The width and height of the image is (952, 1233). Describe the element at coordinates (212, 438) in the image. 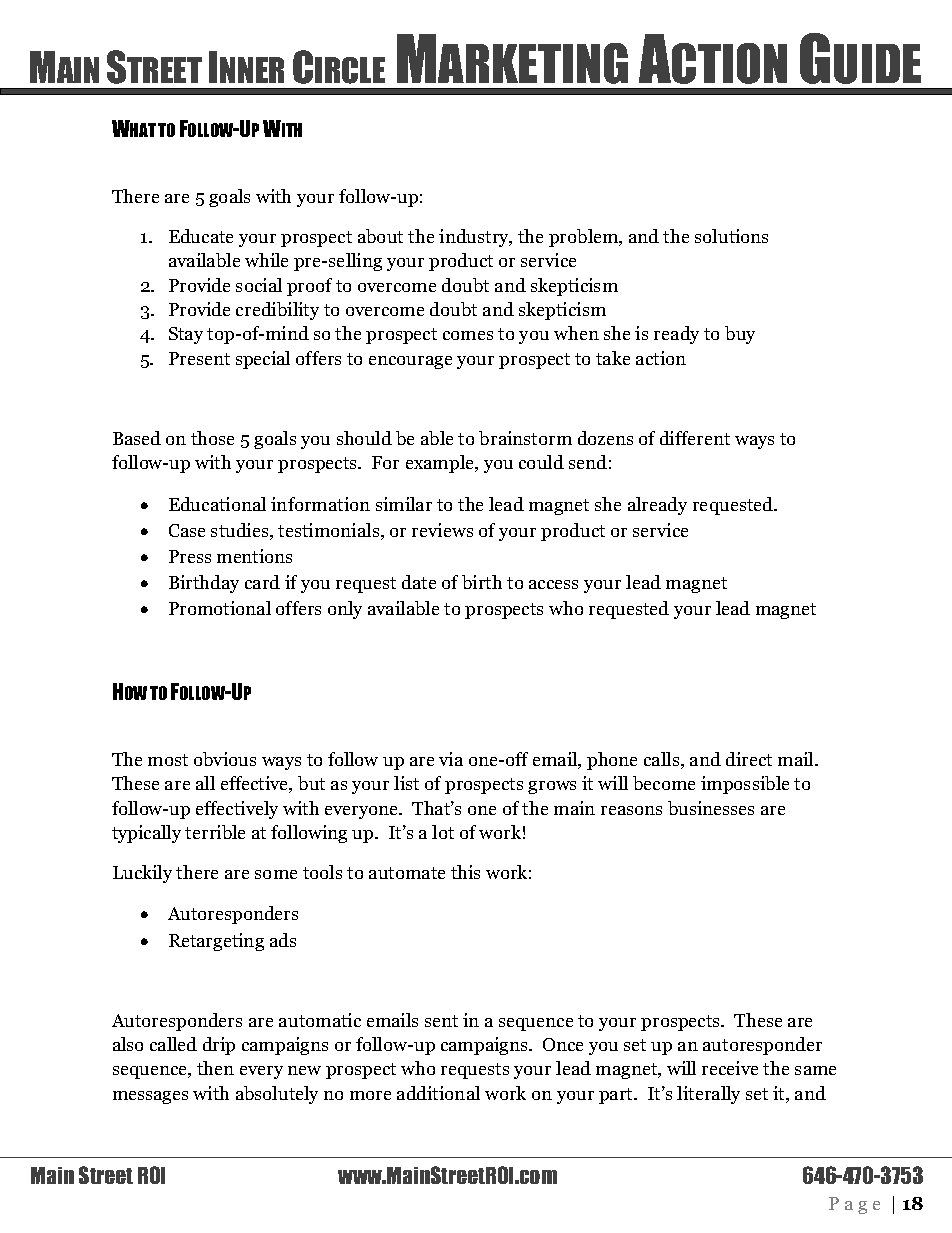

I see `those` at that location.
